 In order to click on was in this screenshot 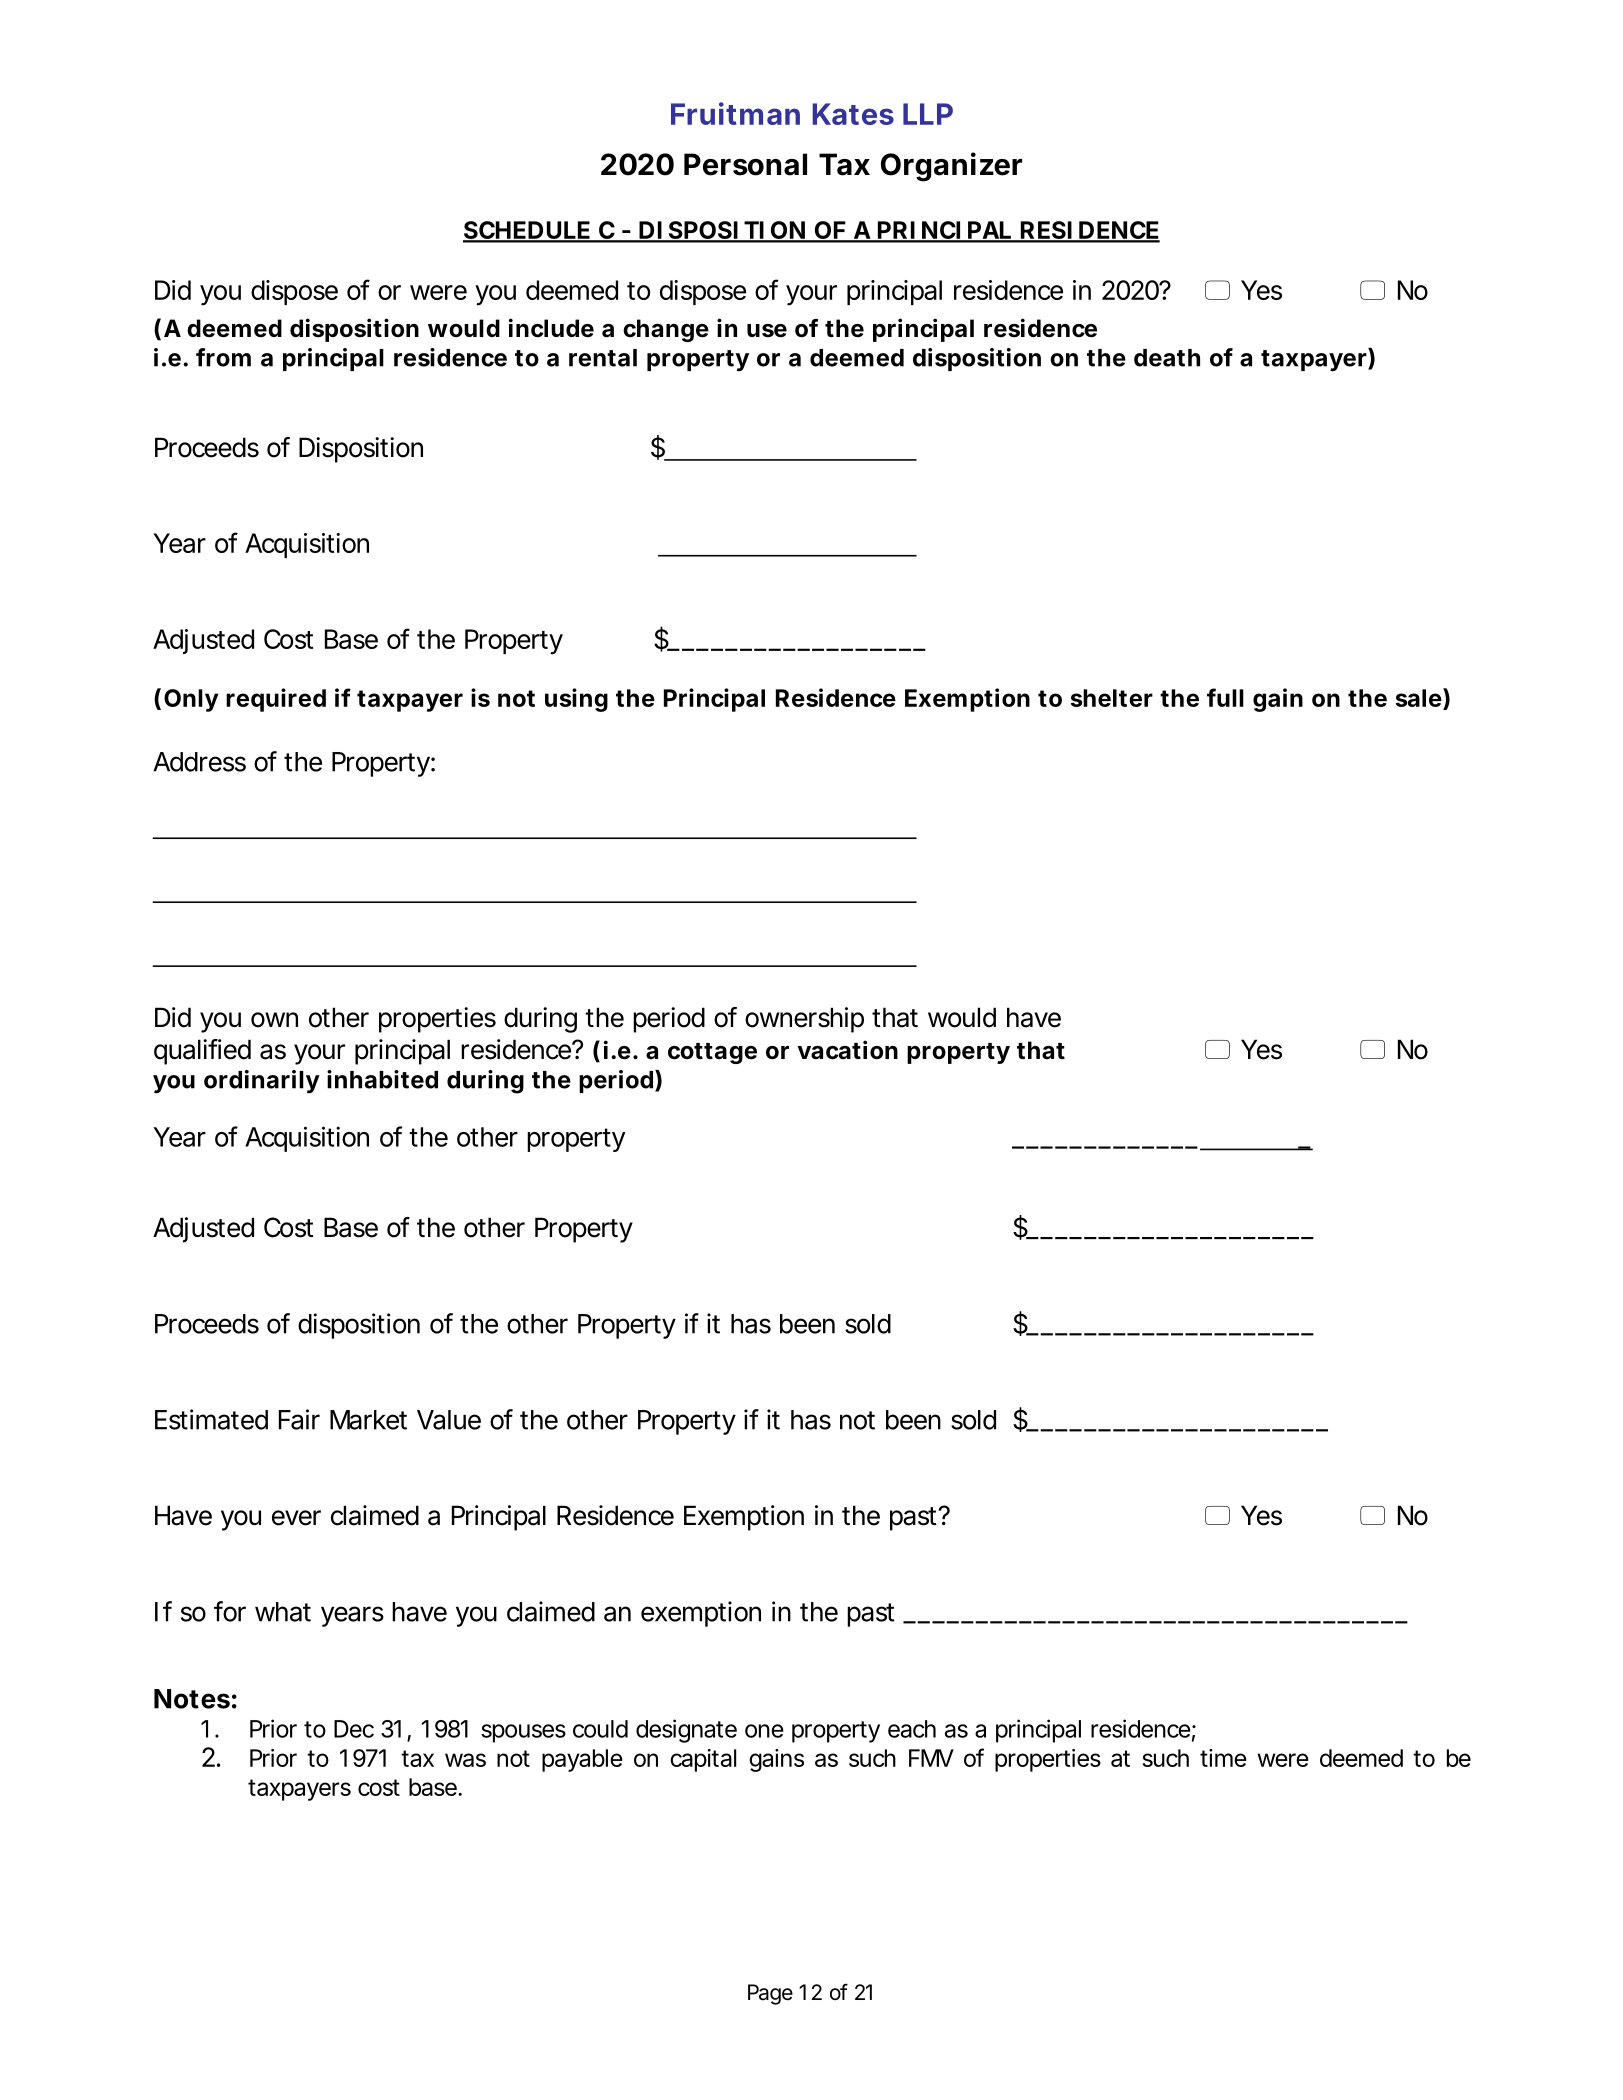, I will do `click(465, 1760)`.
